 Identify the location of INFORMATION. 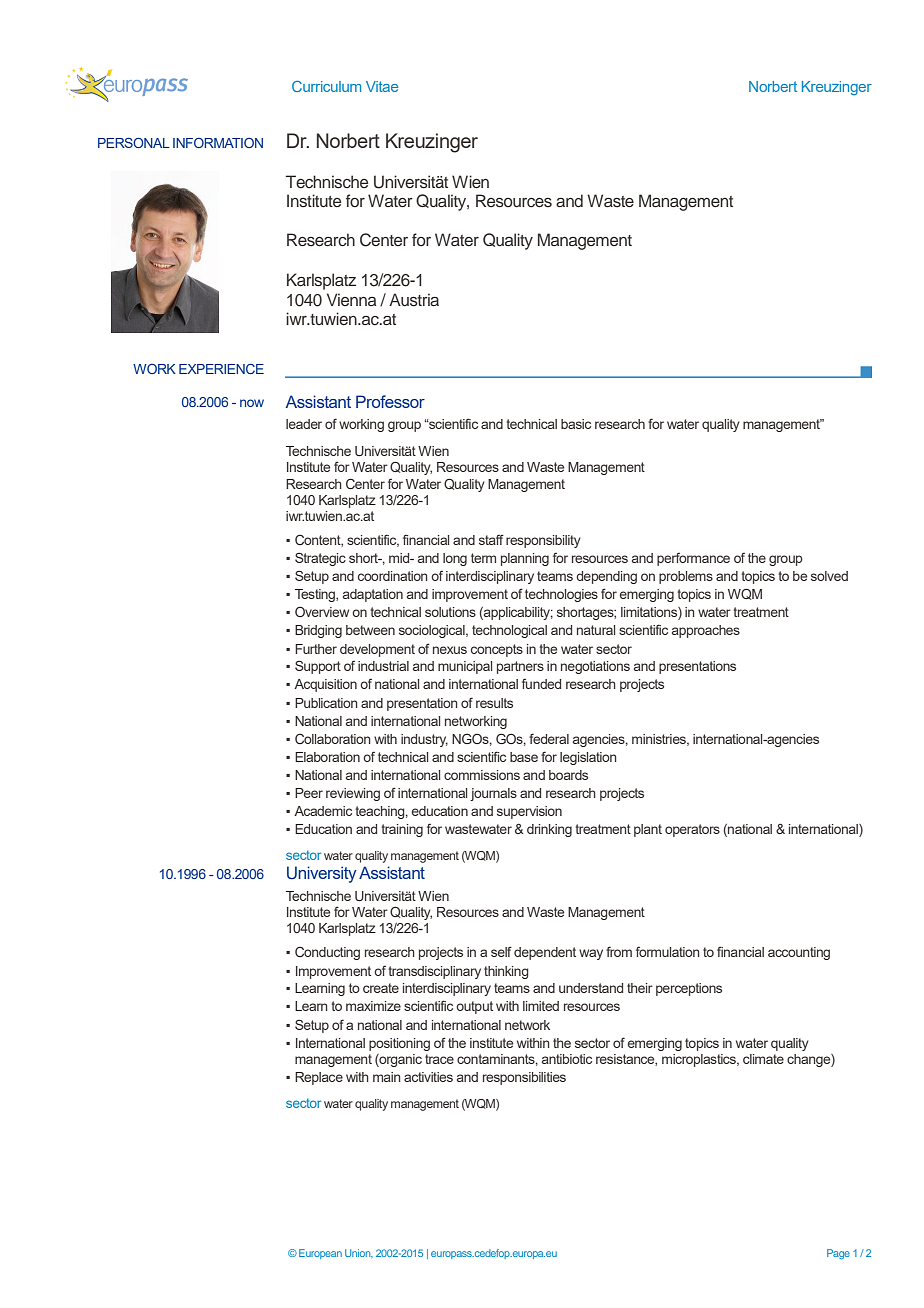
(218, 143).
